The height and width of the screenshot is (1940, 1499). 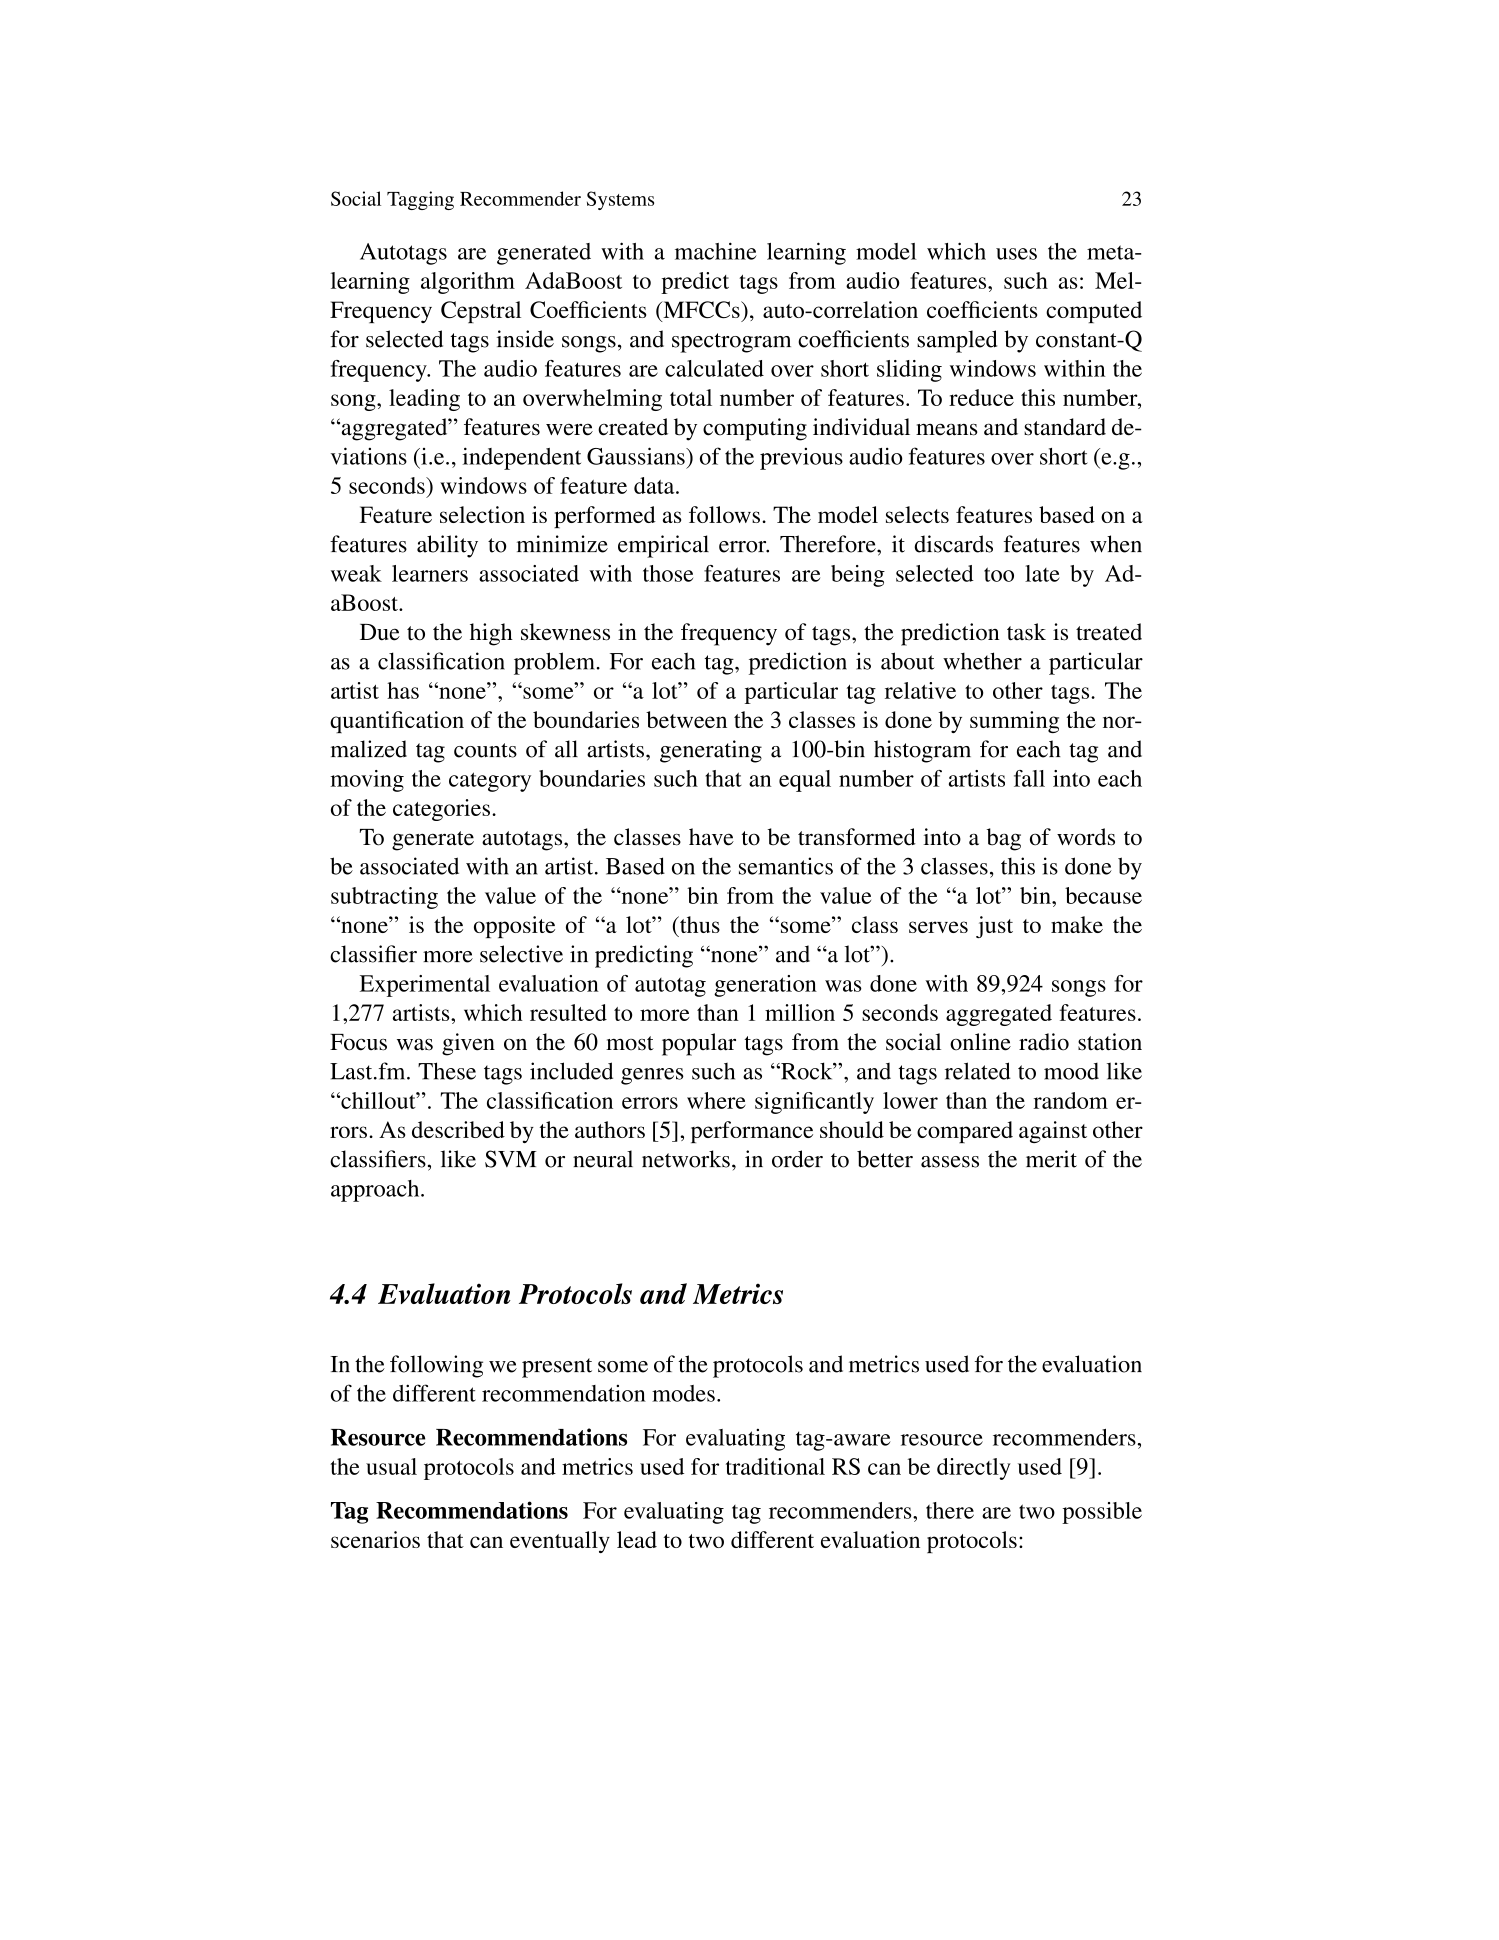 What do you see at coordinates (1026, 632) in the screenshot?
I see `task` at bounding box center [1026, 632].
